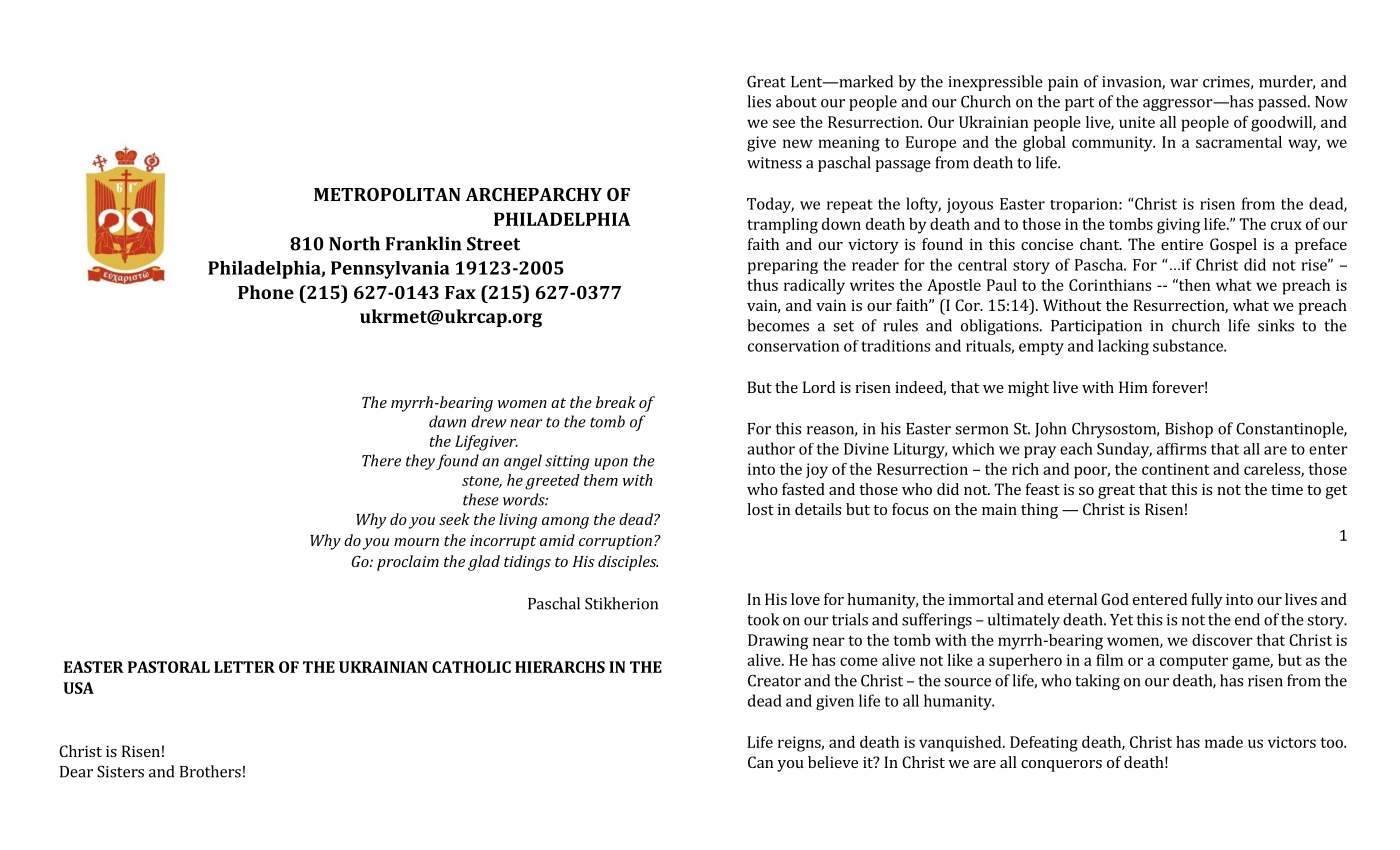  What do you see at coordinates (1184, 83) in the page?
I see `war` at bounding box center [1184, 83].
